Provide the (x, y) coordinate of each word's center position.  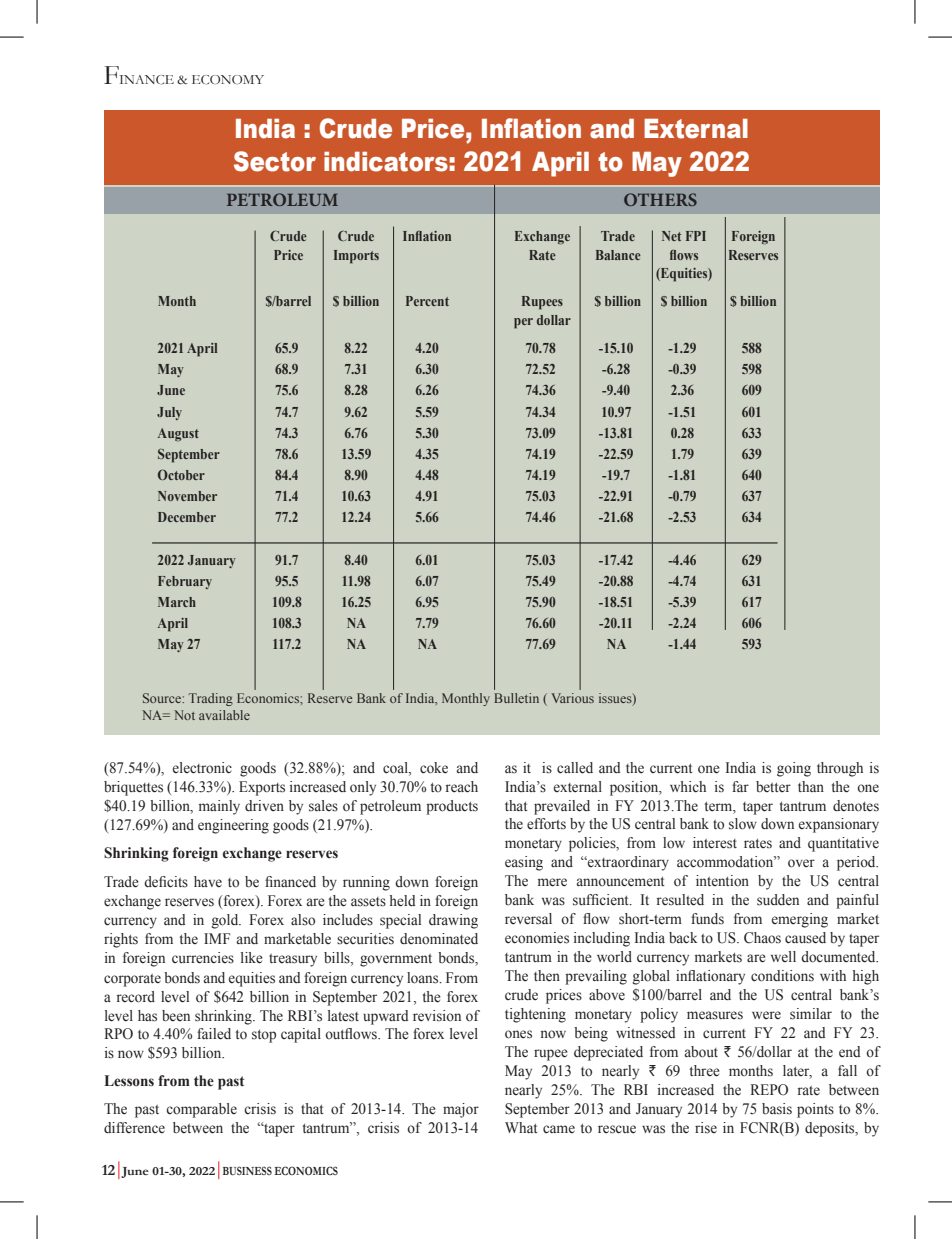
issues (616, 699)
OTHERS (660, 199)
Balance (618, 255)
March (177, 602)
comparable (201, 1110)
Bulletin (516, 698)
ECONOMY (228, 80)
